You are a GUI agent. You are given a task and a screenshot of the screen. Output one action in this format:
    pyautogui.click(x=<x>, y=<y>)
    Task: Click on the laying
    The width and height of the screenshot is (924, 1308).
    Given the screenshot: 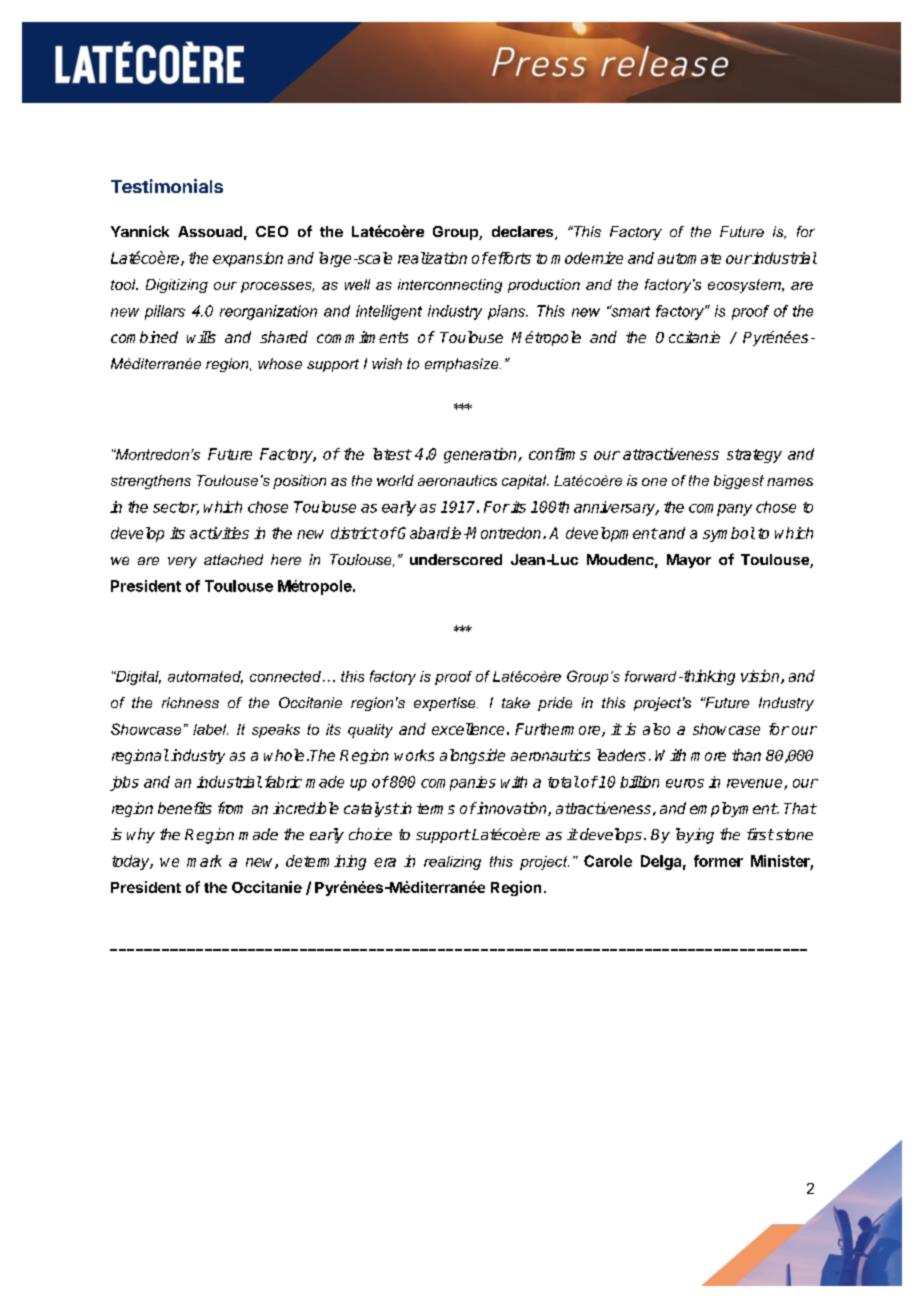 What is the action you would take?
    pyautogui.click(x=695, y=836)
